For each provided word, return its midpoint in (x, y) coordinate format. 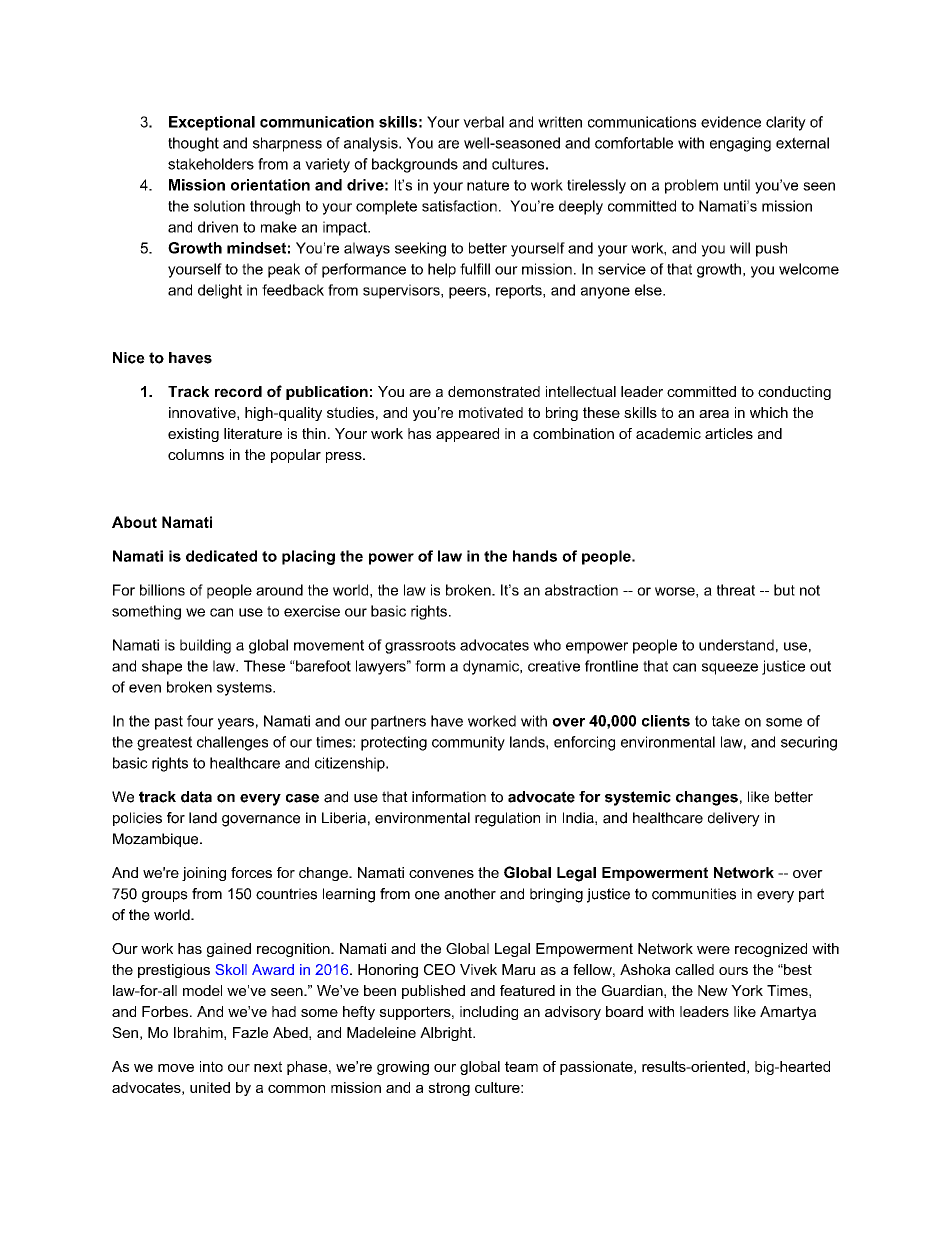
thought (193, 144)
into (211, 1066)
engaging (740, 144)
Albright (447, 1034)
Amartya (788, 1013)
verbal (483, 122)
